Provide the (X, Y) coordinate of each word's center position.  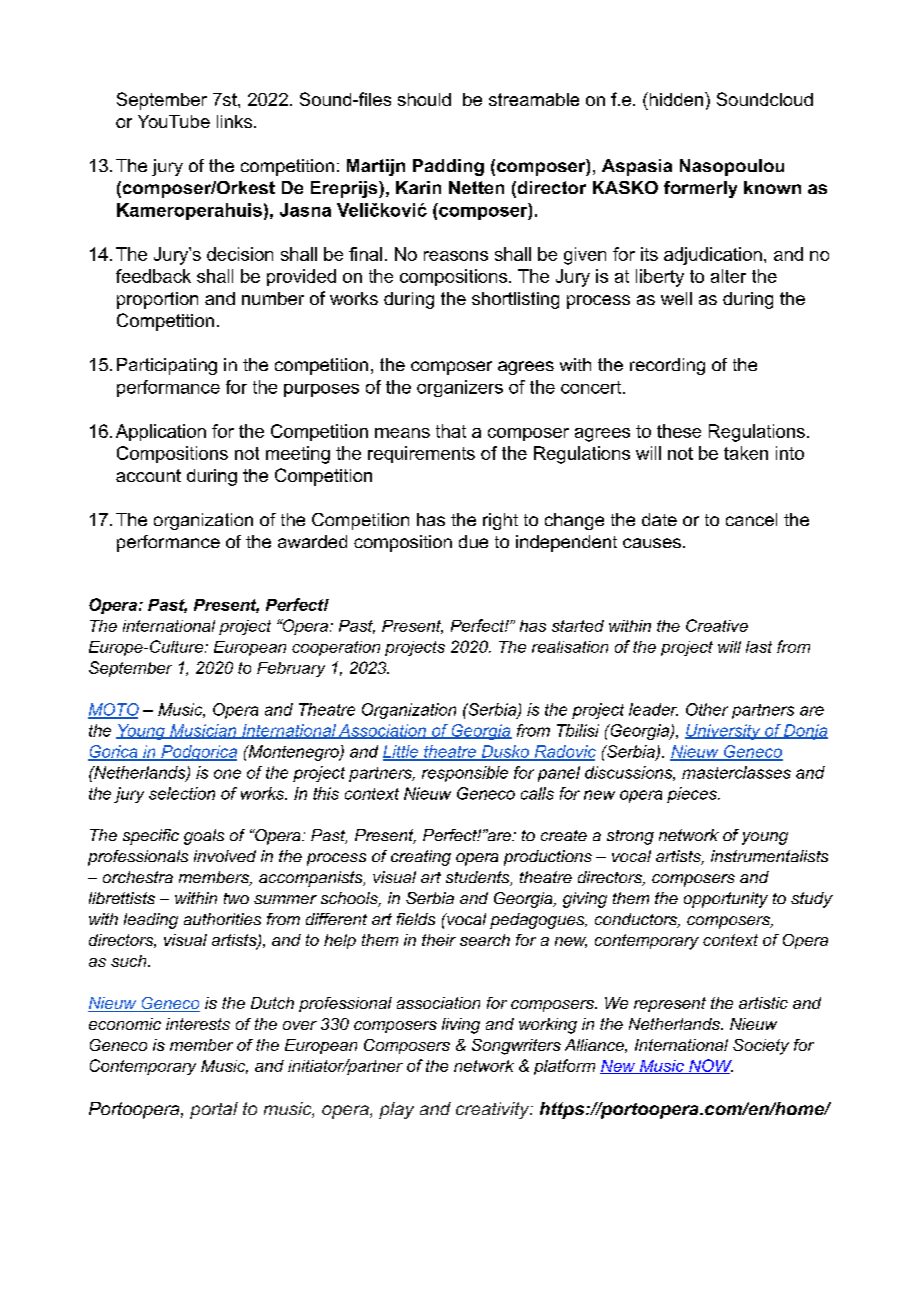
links (234, 121)
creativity (494, 1110)
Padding (448, 167)
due (473, 541)
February (291, 669)
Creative (717, 625)
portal (214, 1110)
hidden (675, 99)
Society (761, 1047)
